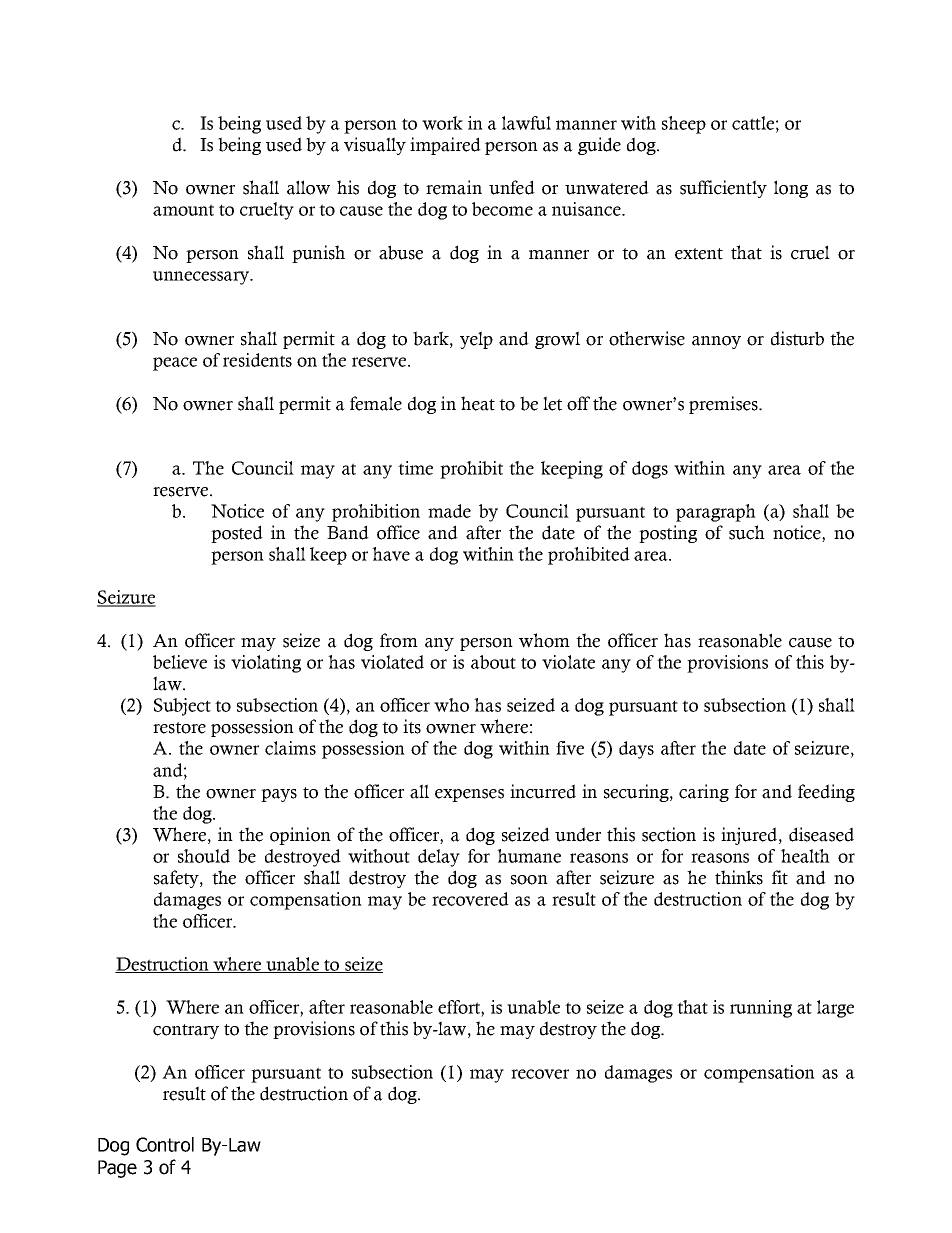  I want to click on impaired, so click(445, 146).
